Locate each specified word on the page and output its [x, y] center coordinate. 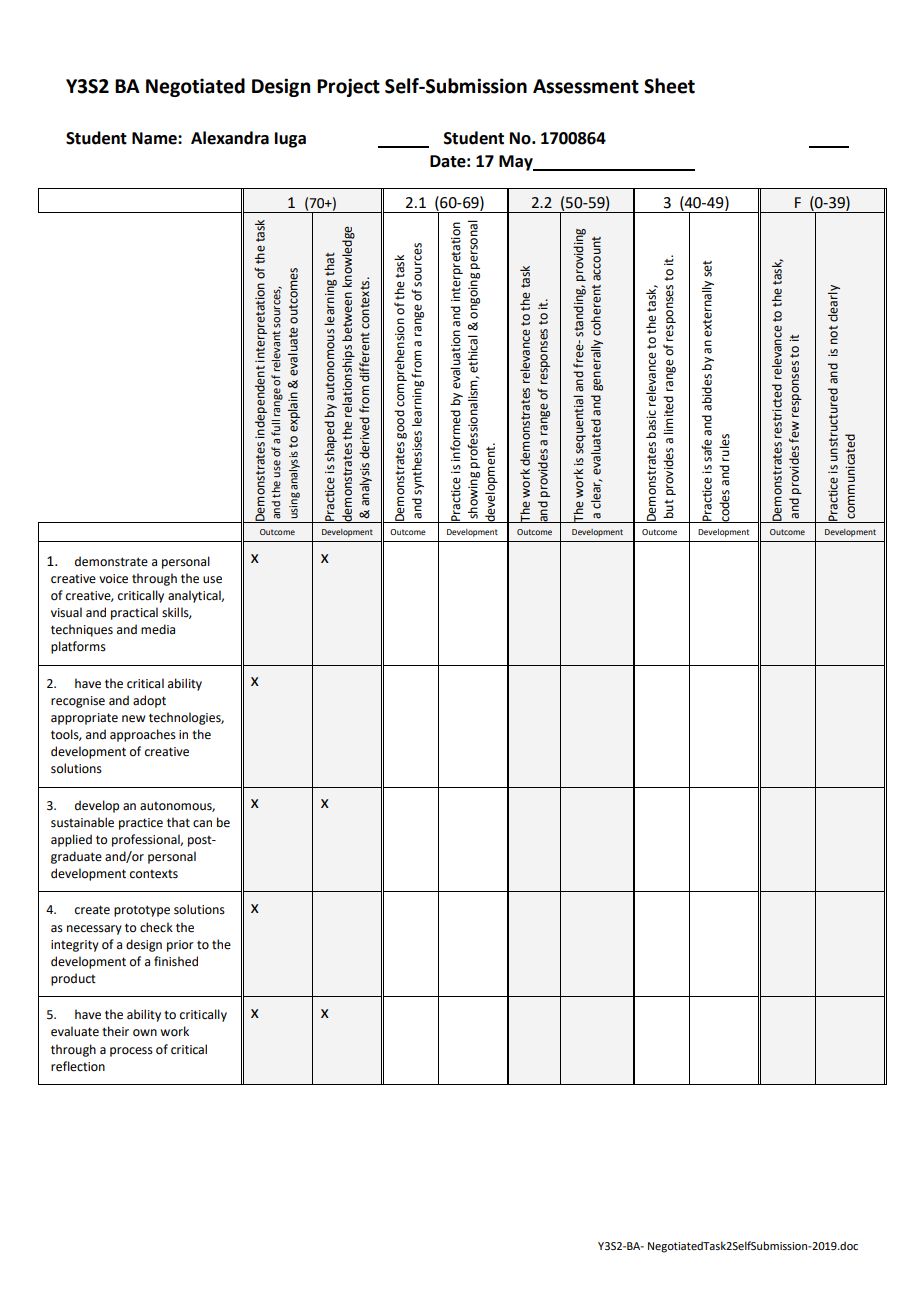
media [158, 629]
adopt [149, 701]
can [202, 824]
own [145, 1033]
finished [176, 961]
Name [155, 138]
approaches [143, 735]
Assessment [586, 86]
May [517, 163]
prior [180, 946]
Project [348, 87]
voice [113, 579]
